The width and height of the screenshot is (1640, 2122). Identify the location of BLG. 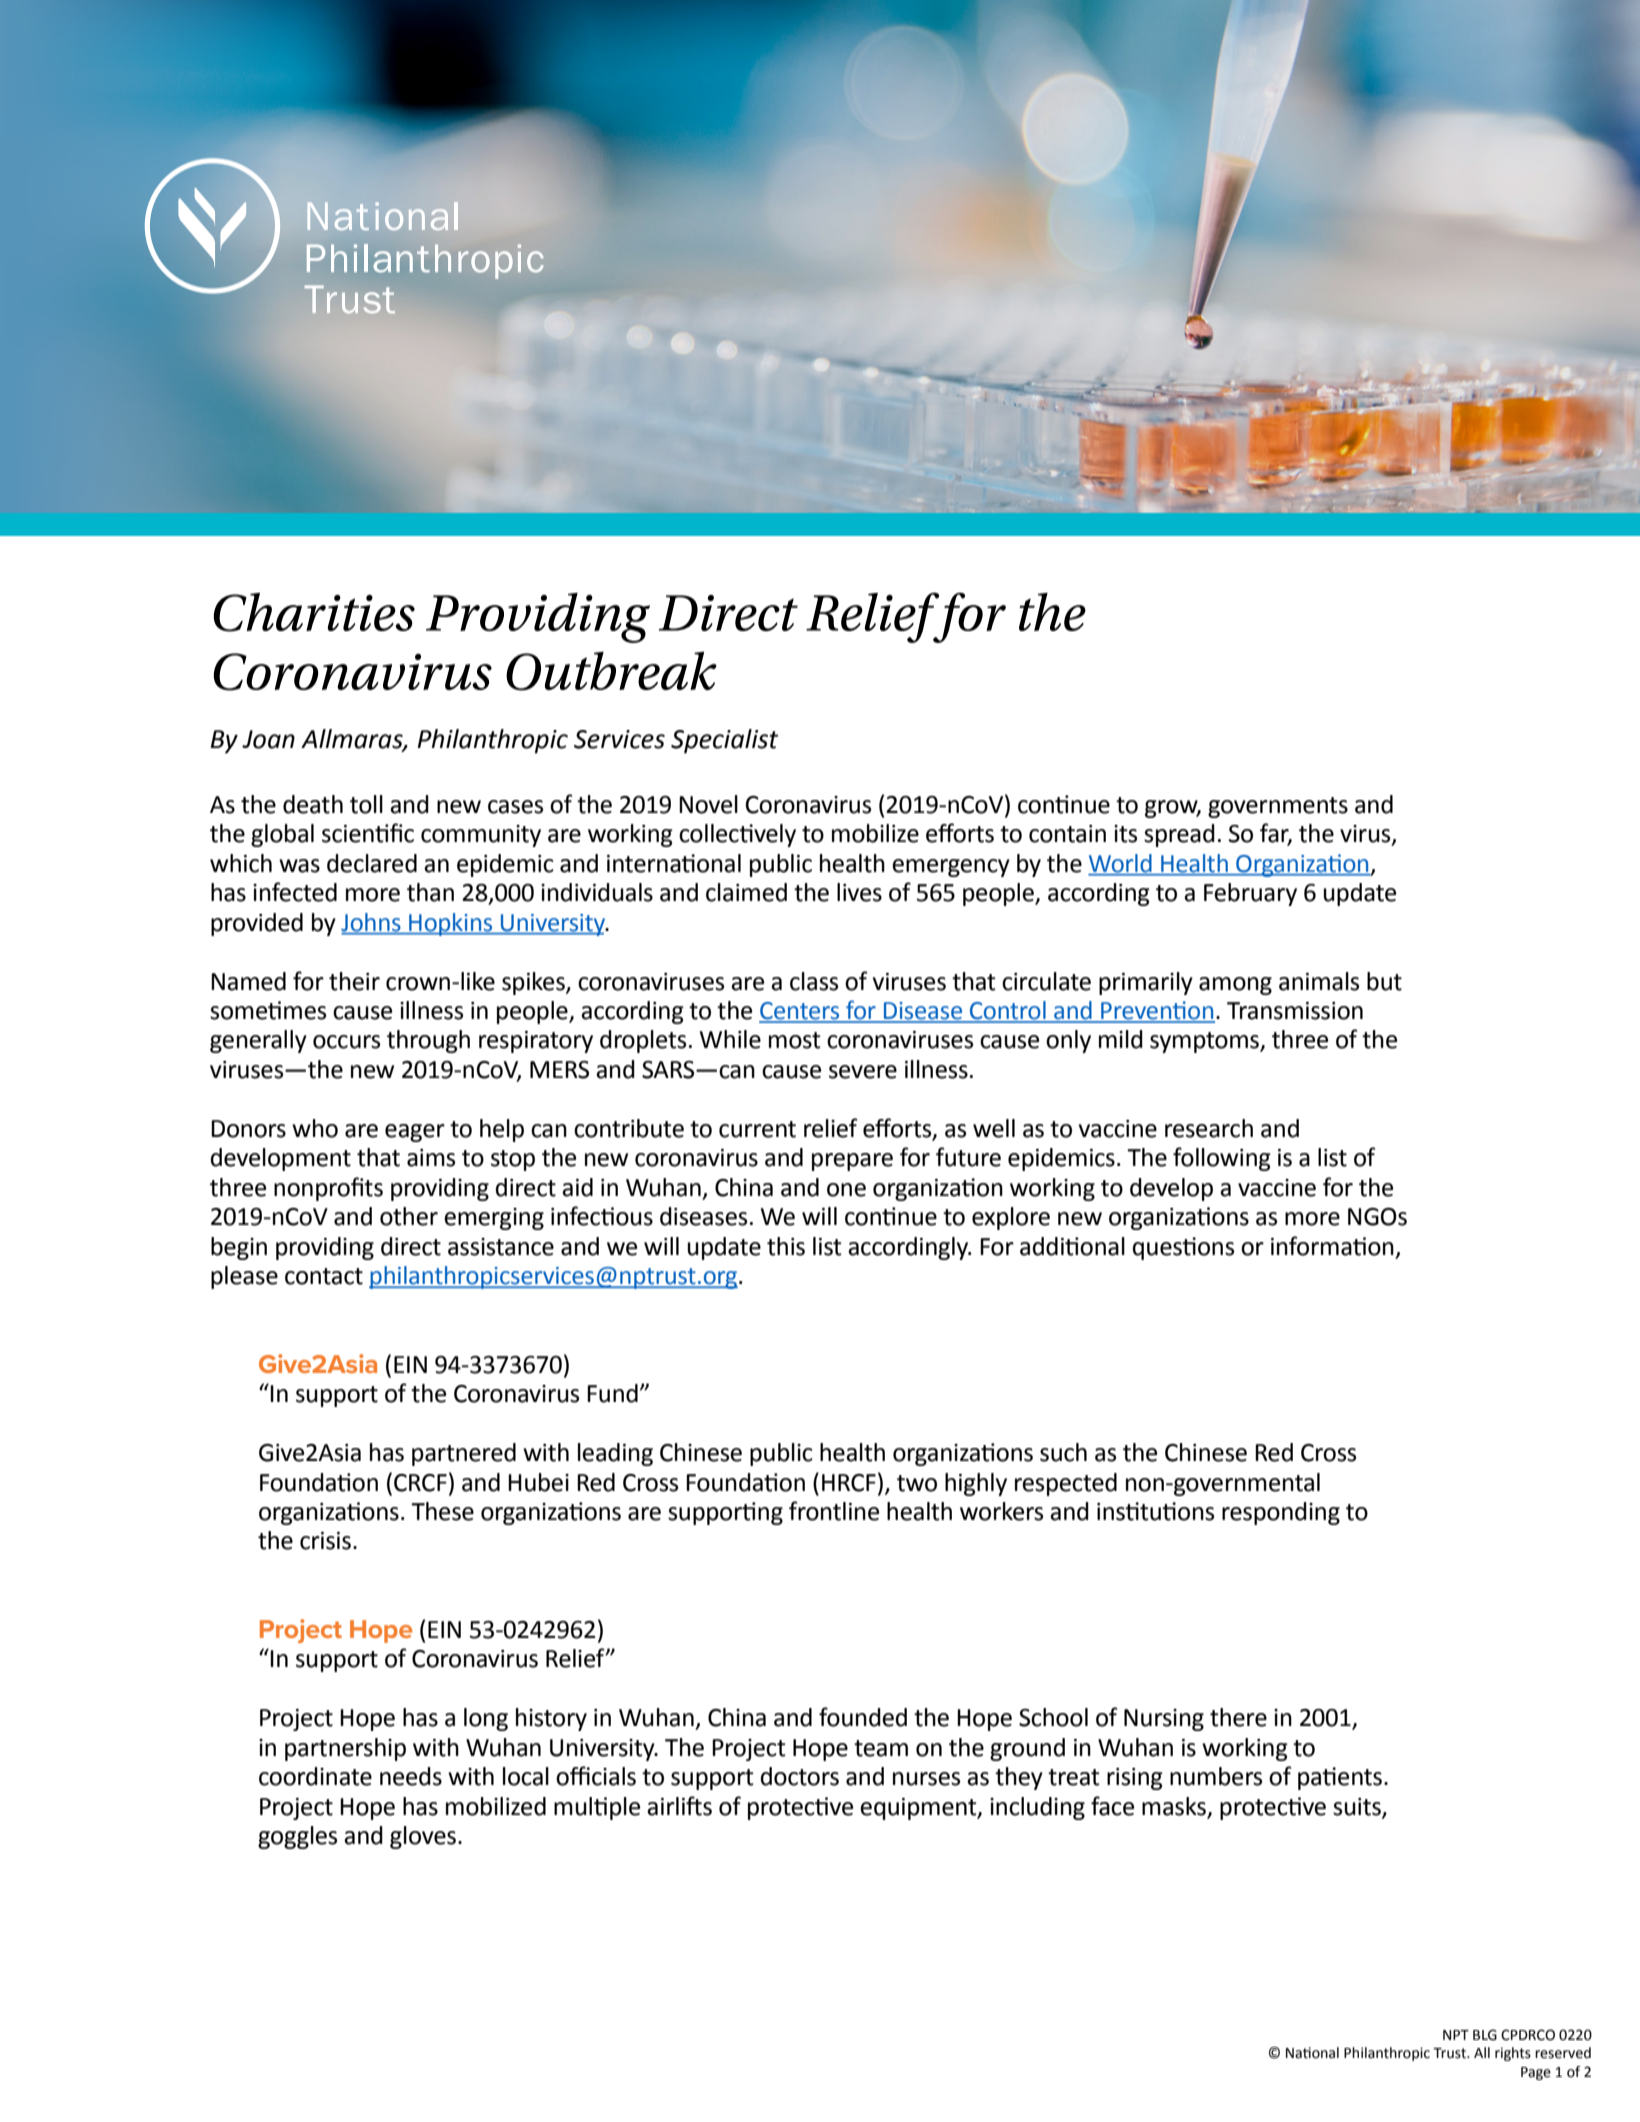
(1485, 2035).
